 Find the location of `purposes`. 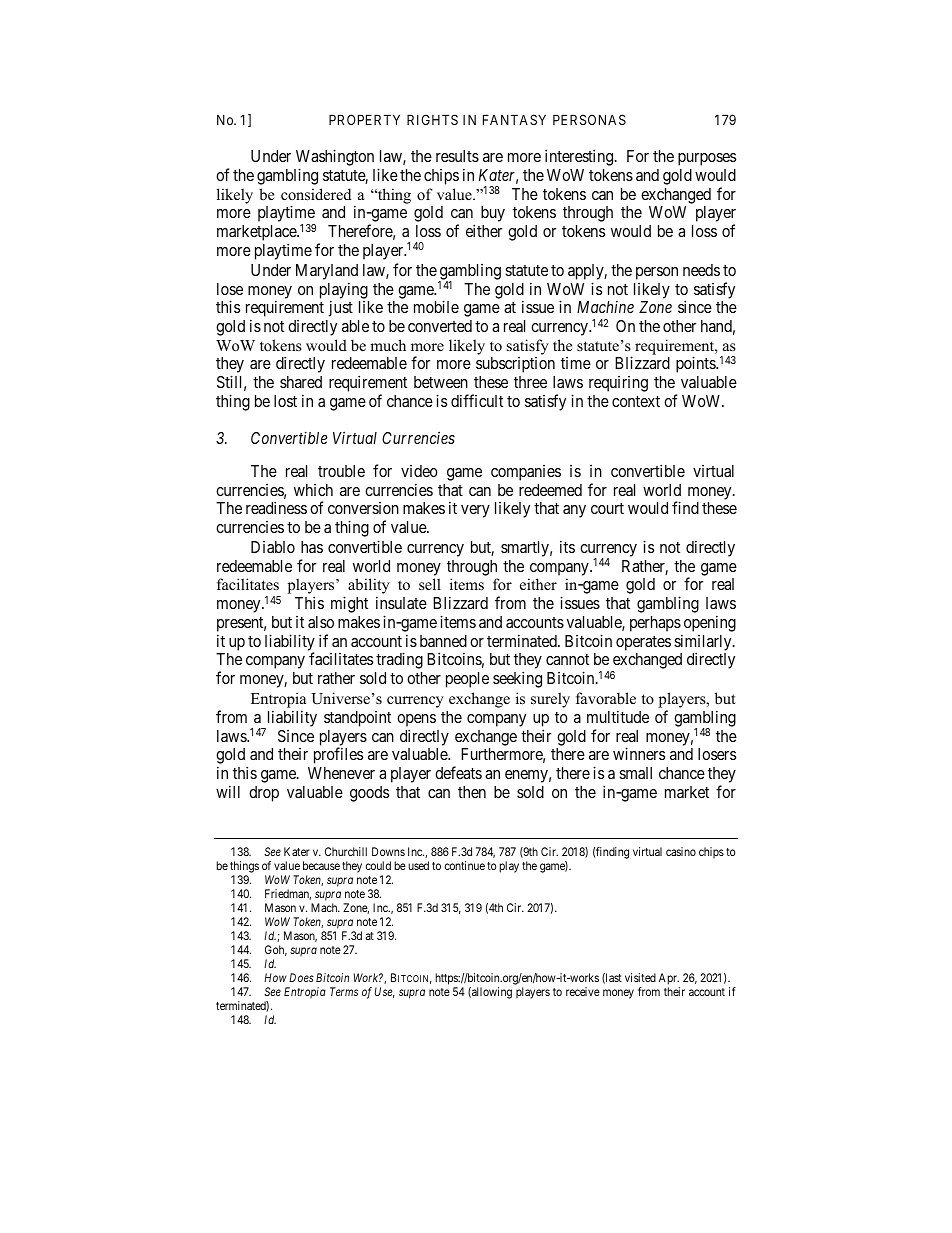

purposes is located at coordinates (707, 159).
